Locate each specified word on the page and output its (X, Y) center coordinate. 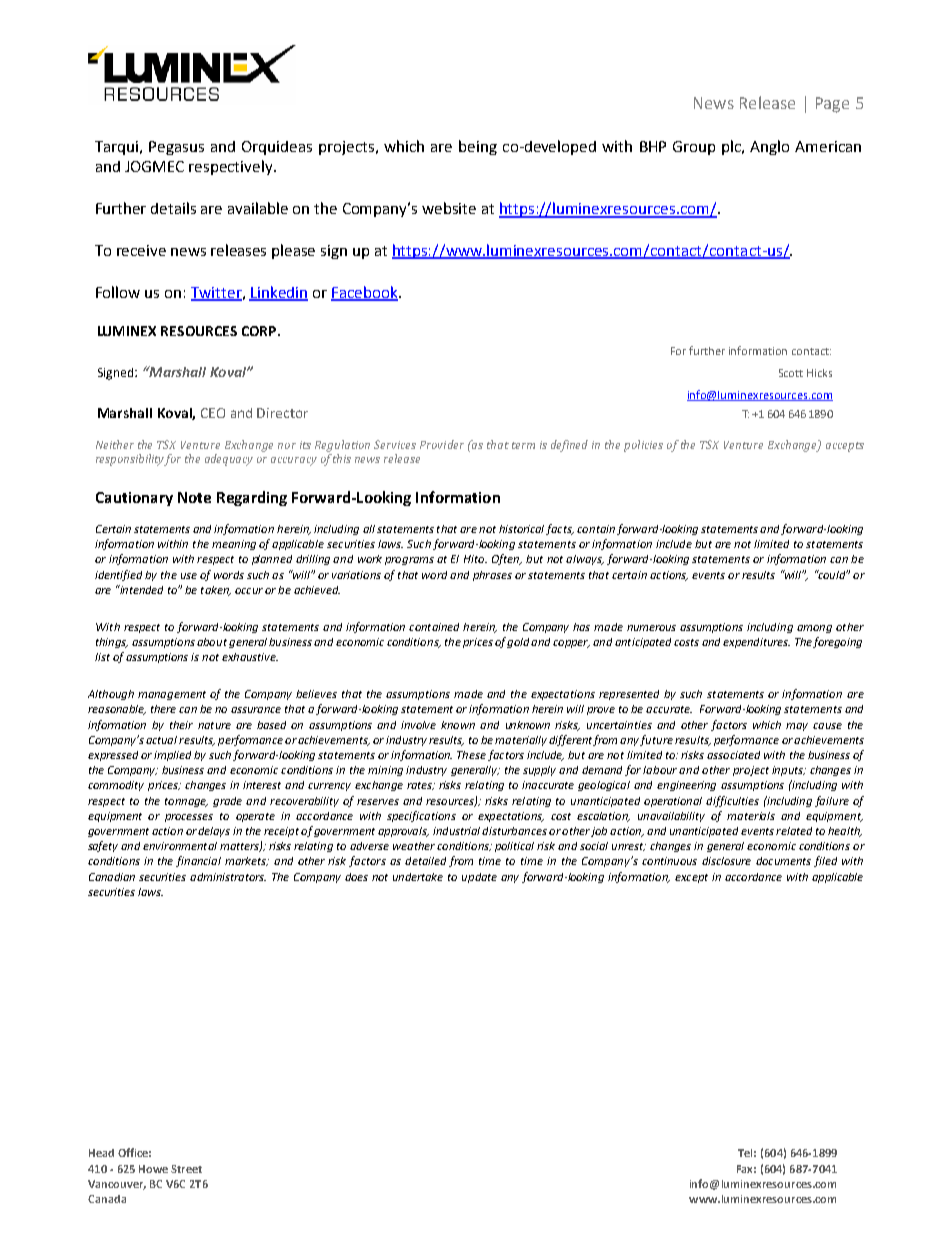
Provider (442, 444)
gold (518, 643)
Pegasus (176, 148)
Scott (791, 373)
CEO (213, 413)
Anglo (769, 147)
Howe (153, 1169)
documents (783, 861)
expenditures (756, 643)
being (478, 147)
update (479, 878)
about (212, 642)
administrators (228, 877)
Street (186, 1169)
